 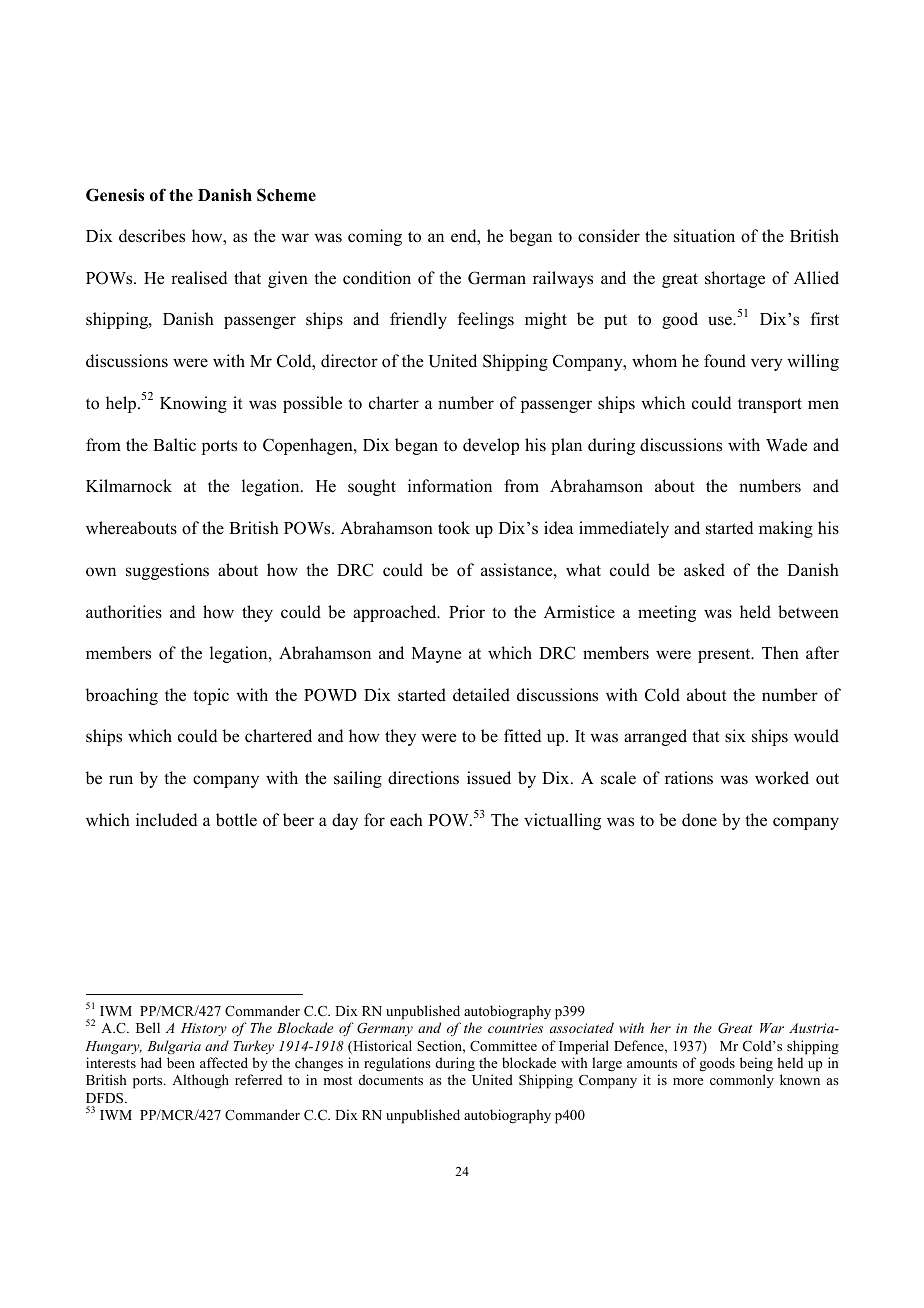 What do you see at coordinates (503, 1046) in the page?
I see `Committee` at bounding box center [503, 1046].
